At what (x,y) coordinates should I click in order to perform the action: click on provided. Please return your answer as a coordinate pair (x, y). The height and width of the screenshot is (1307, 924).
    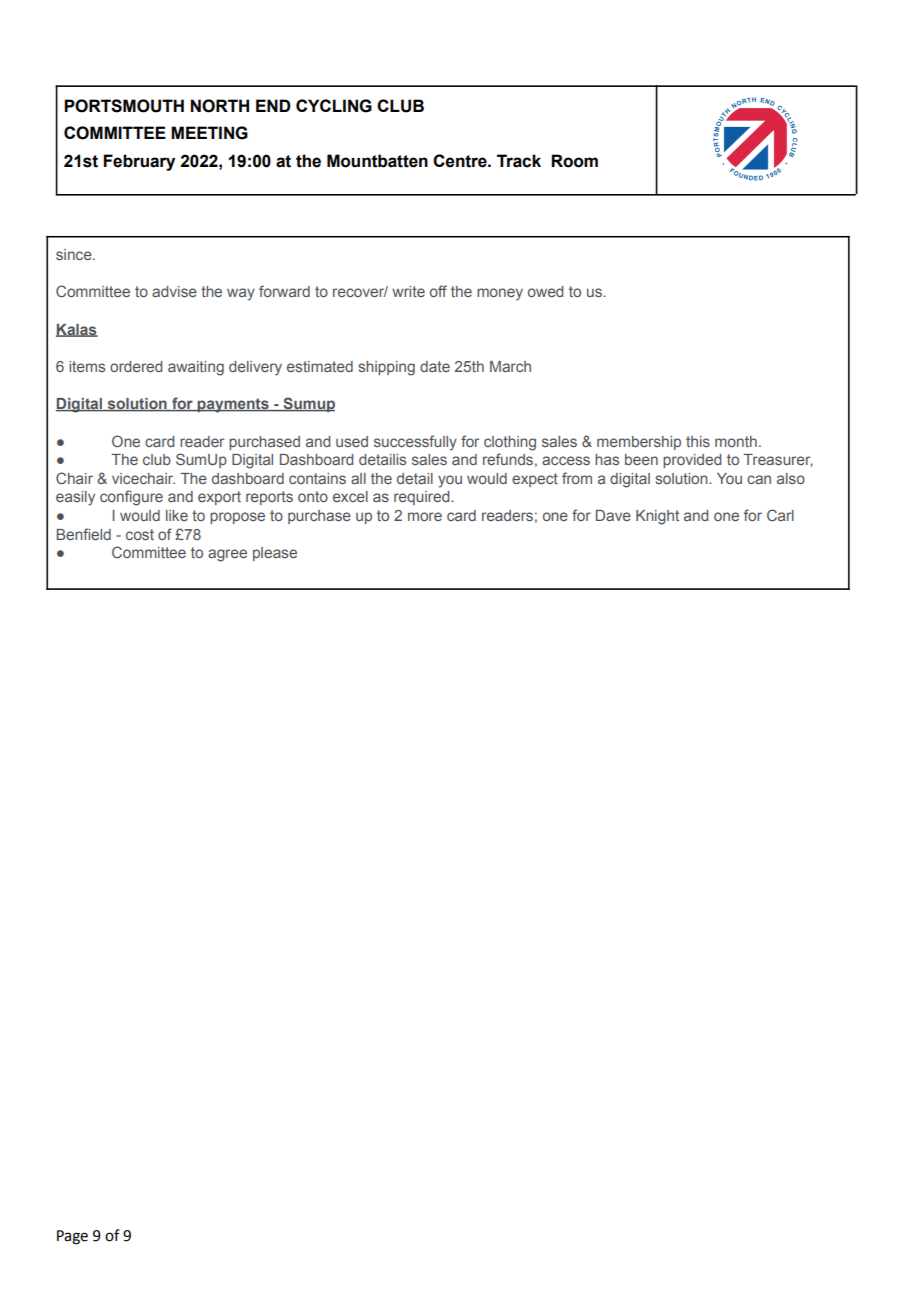
    Looking at the image, I should click on (692, 461).
